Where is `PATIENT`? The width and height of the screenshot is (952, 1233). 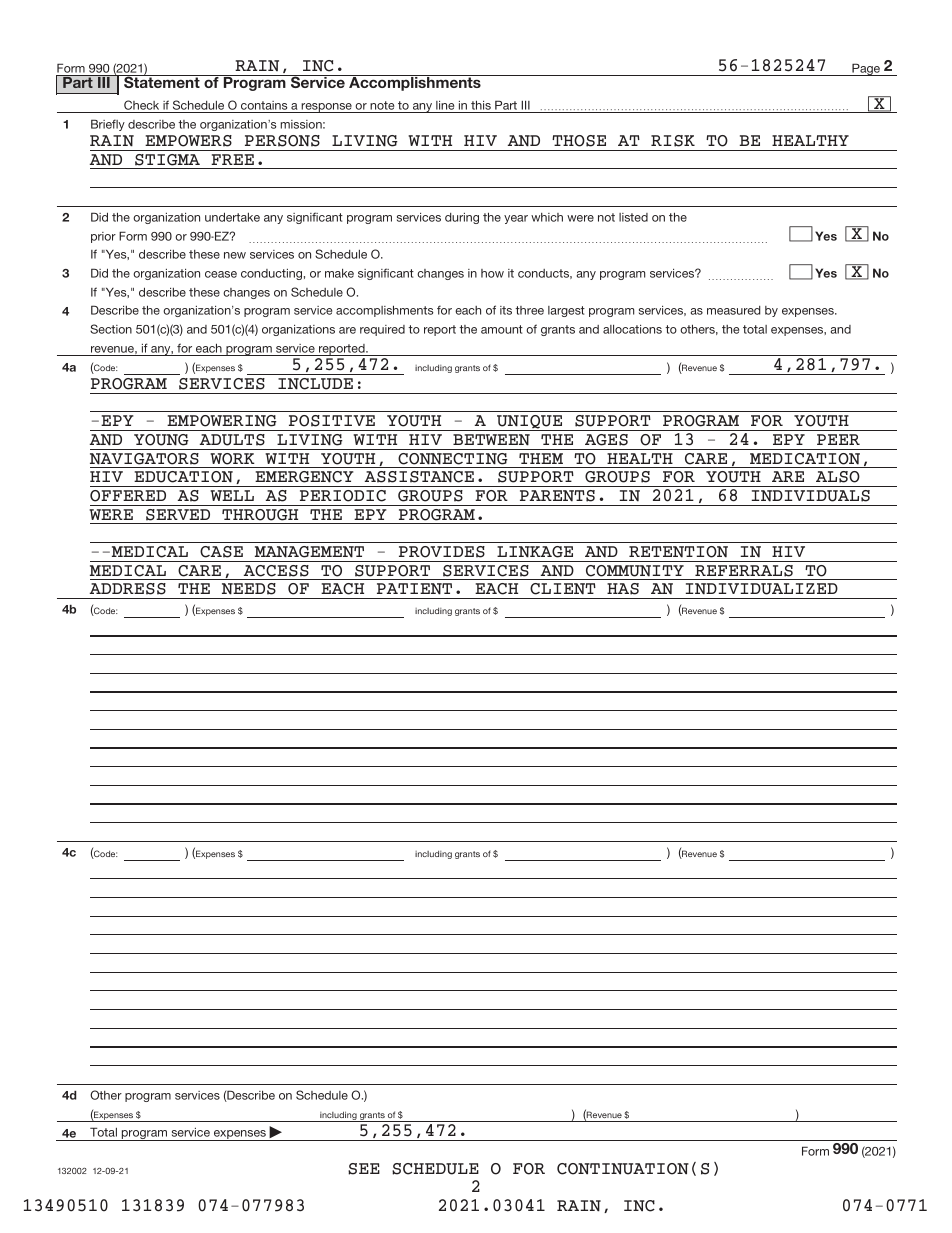
PATIENT is located at coordinates (414, 589).
